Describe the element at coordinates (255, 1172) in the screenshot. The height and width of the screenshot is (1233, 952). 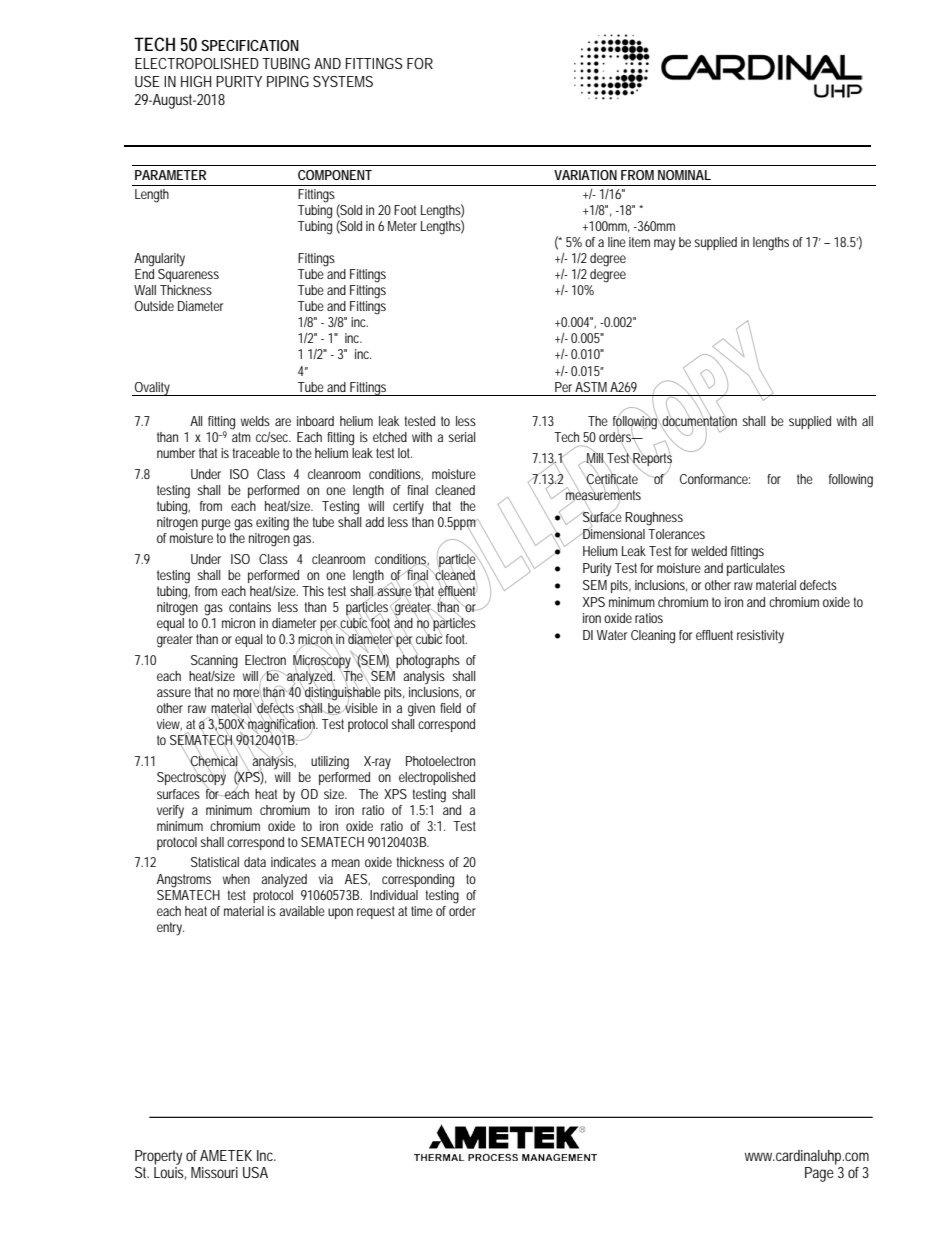
I see `USA` at that location.
